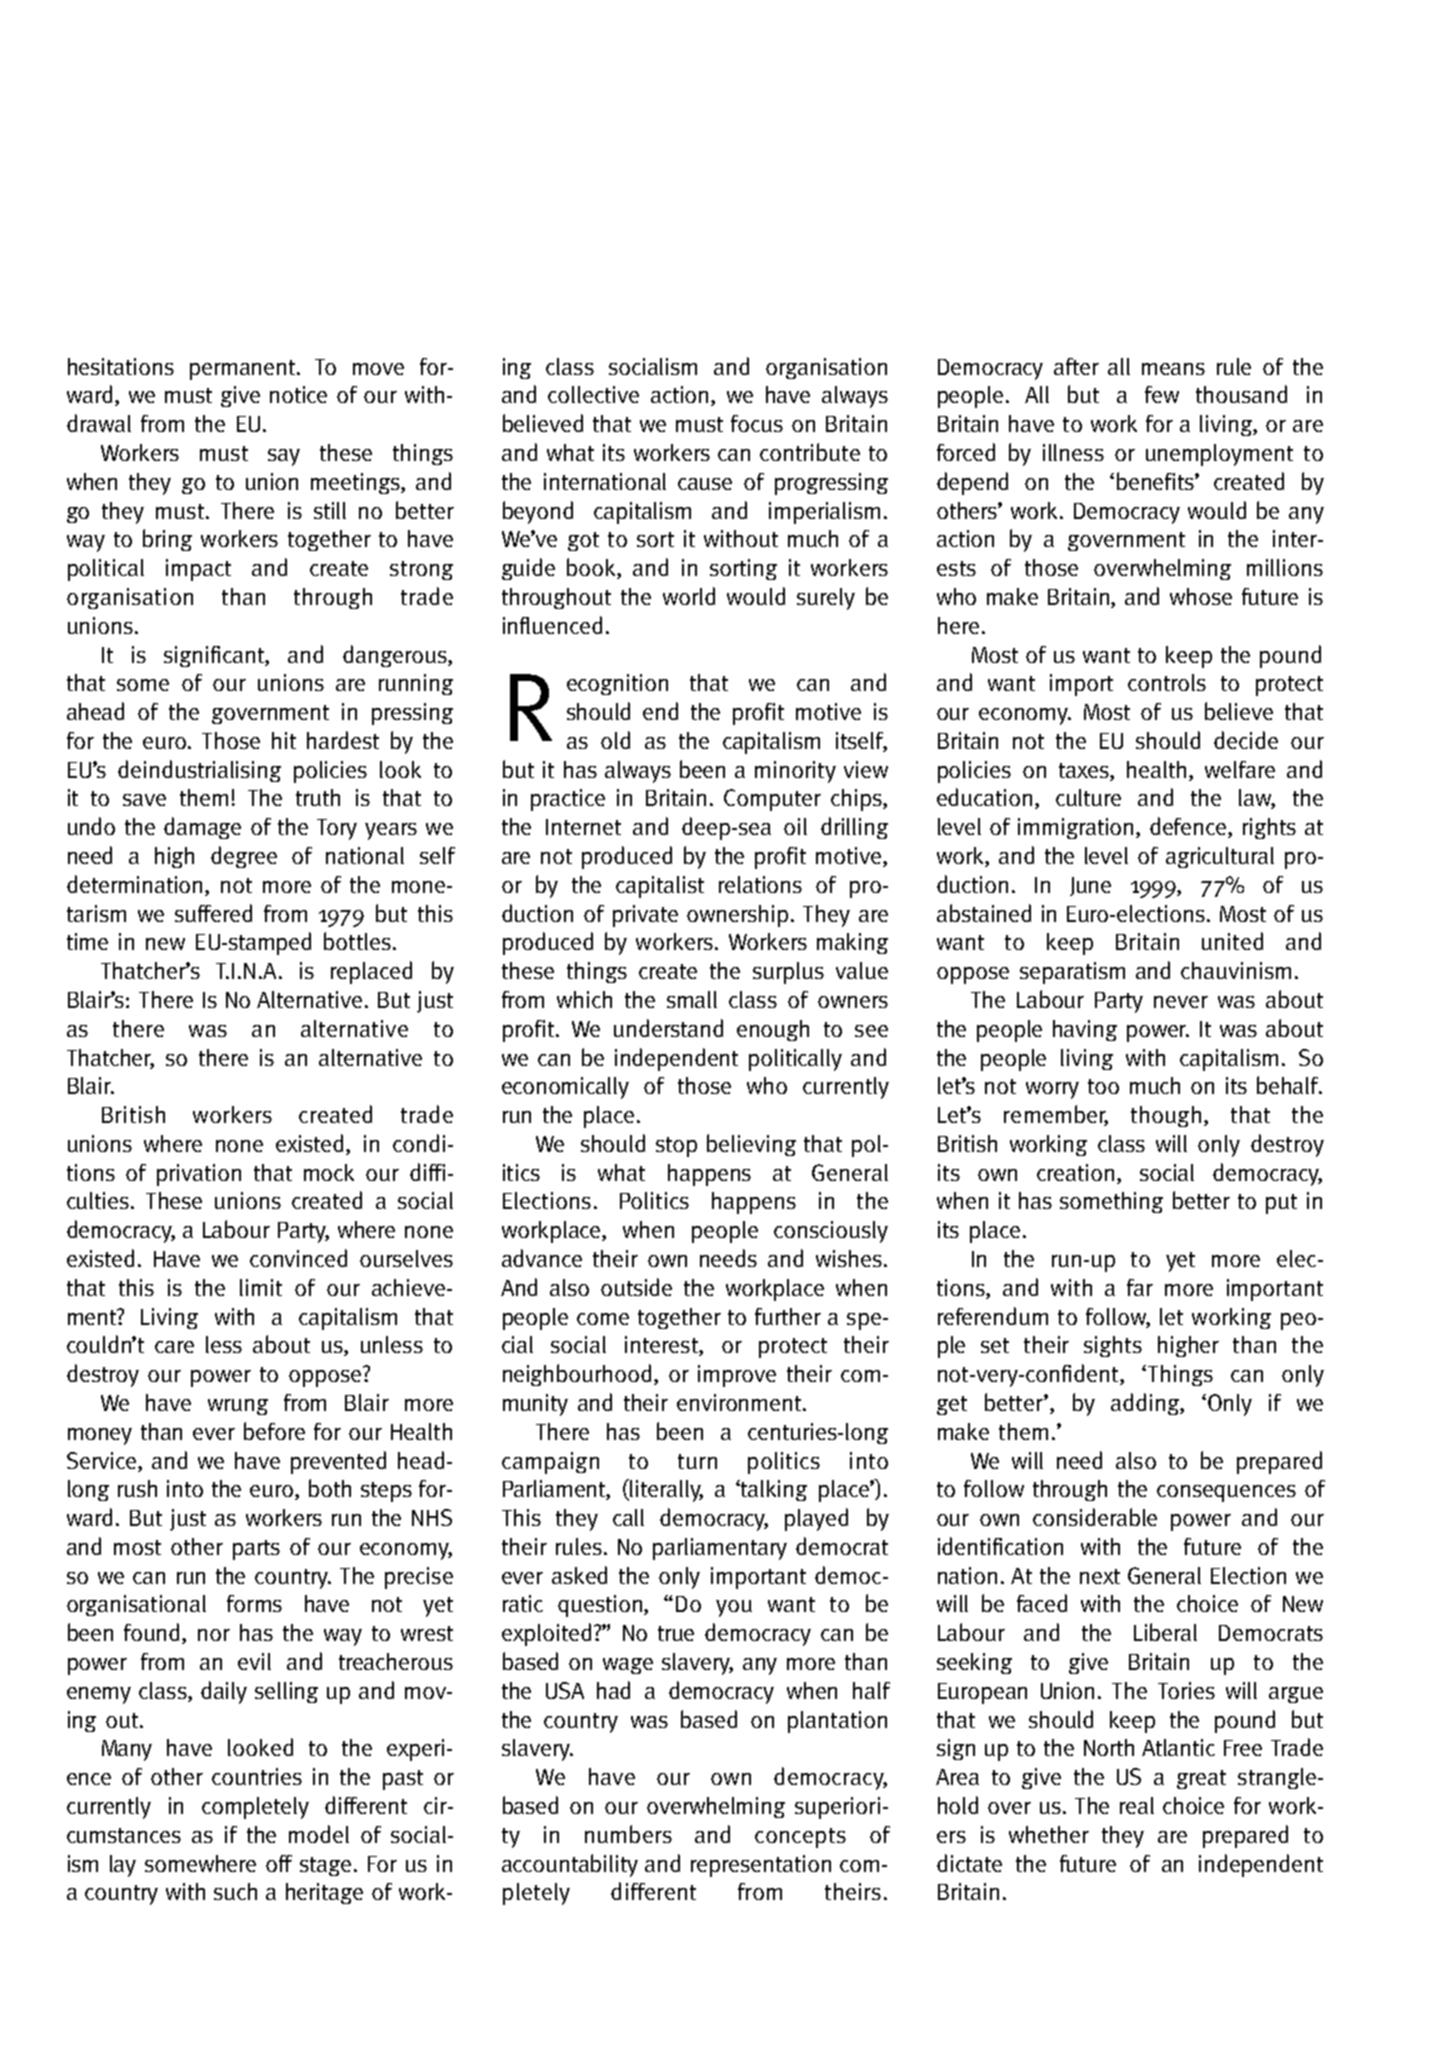 Image resolution: width=1456 pixels, height=2061 pixels. Describe the element at coordinates (1162, 394) in the screenshot. I see `few` at that location.
